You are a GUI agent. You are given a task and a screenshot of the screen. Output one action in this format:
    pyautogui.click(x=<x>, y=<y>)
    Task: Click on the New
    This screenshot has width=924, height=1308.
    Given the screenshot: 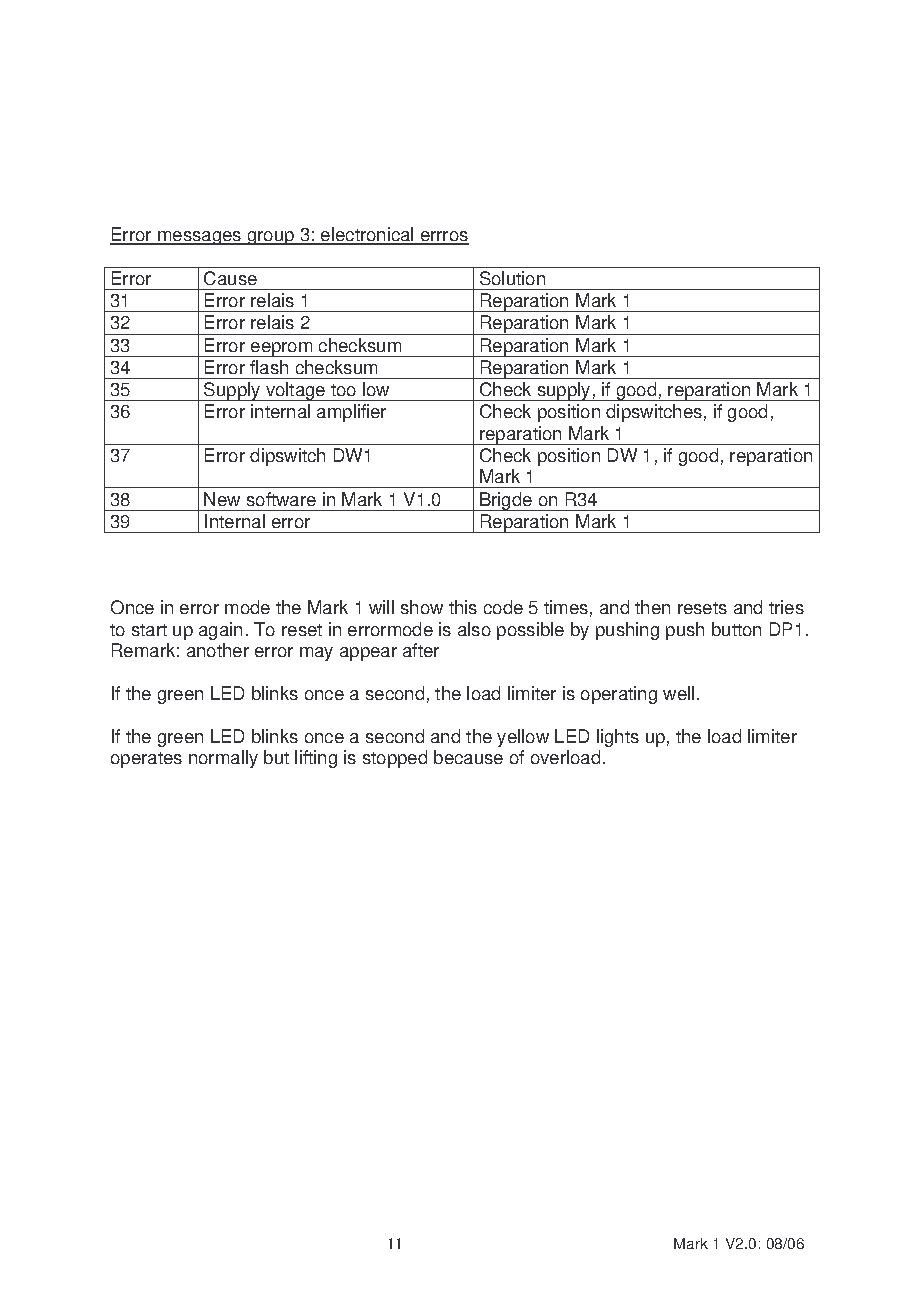 What is the action you would take?
    pyautogui.click(x=222, y=499)
